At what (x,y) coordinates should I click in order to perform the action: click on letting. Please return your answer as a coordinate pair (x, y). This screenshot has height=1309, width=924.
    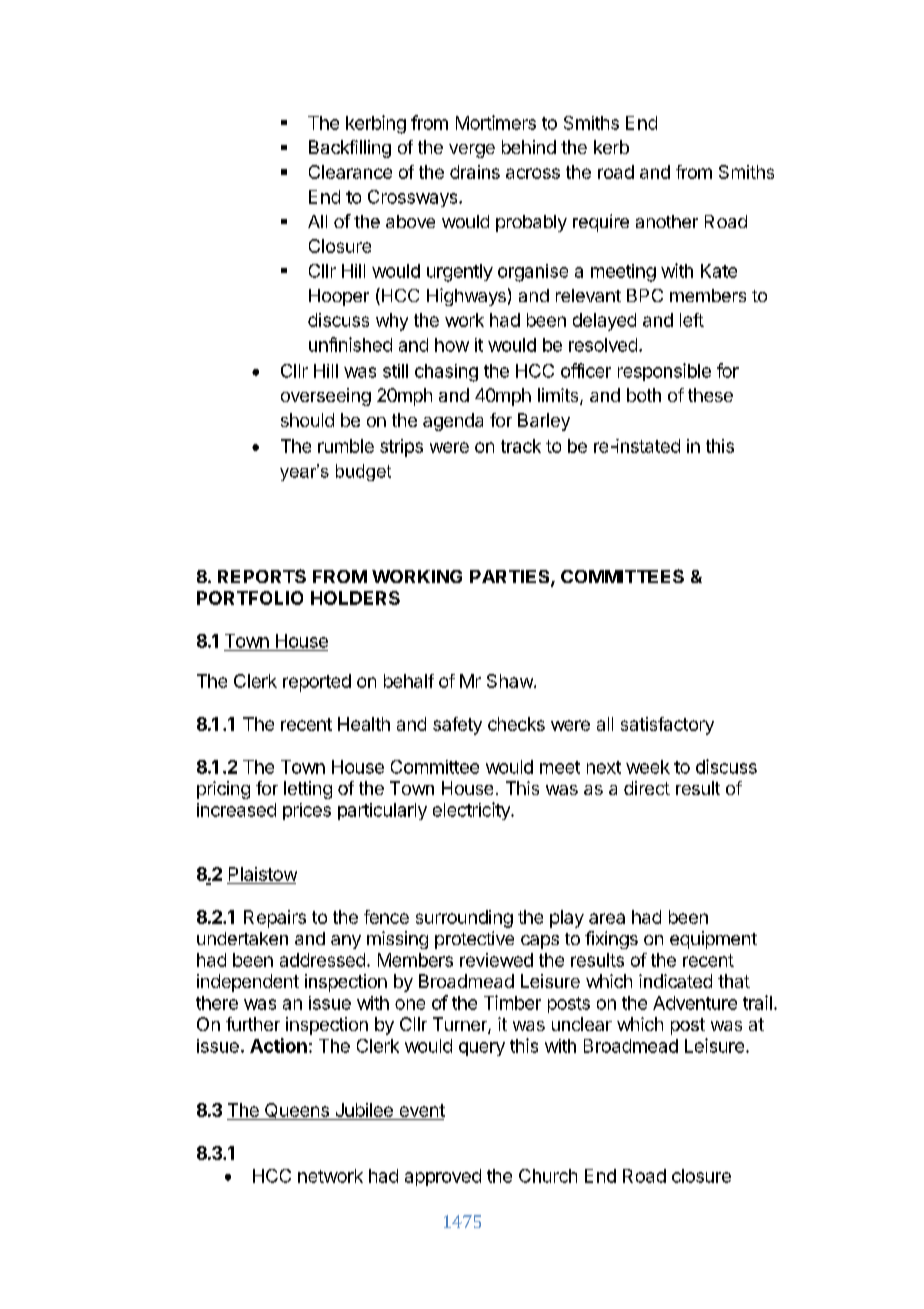
    Looking at the image, I should click on (308, 790).
